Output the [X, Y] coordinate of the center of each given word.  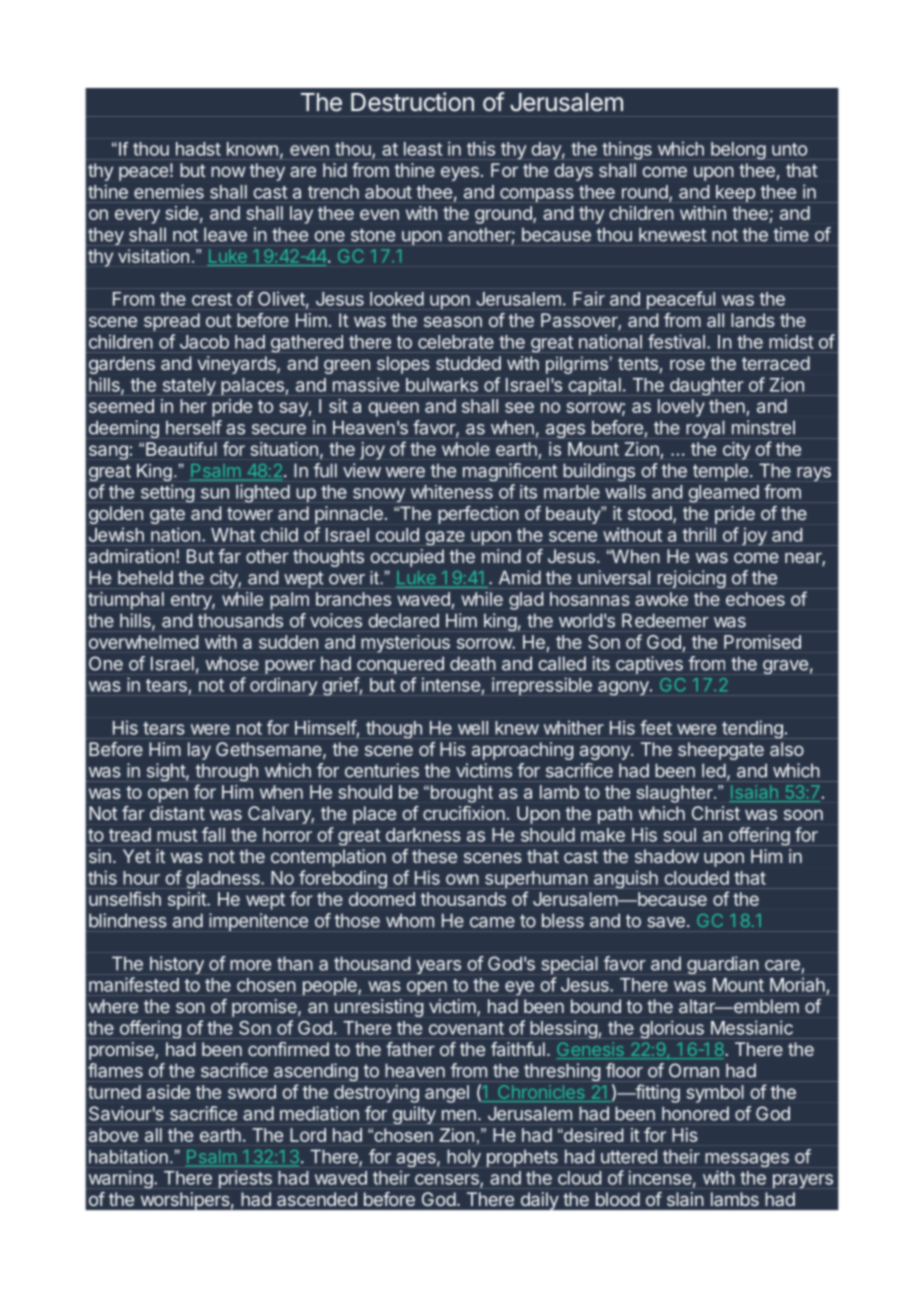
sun [215, 493]
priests [245, 1179]
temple [720, 472]
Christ [716, 813]
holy [464, 1158]
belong [738, 151]
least [423, 149]
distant [177, 813]
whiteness [452, 492]
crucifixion [464, 813]
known [252, 149]
